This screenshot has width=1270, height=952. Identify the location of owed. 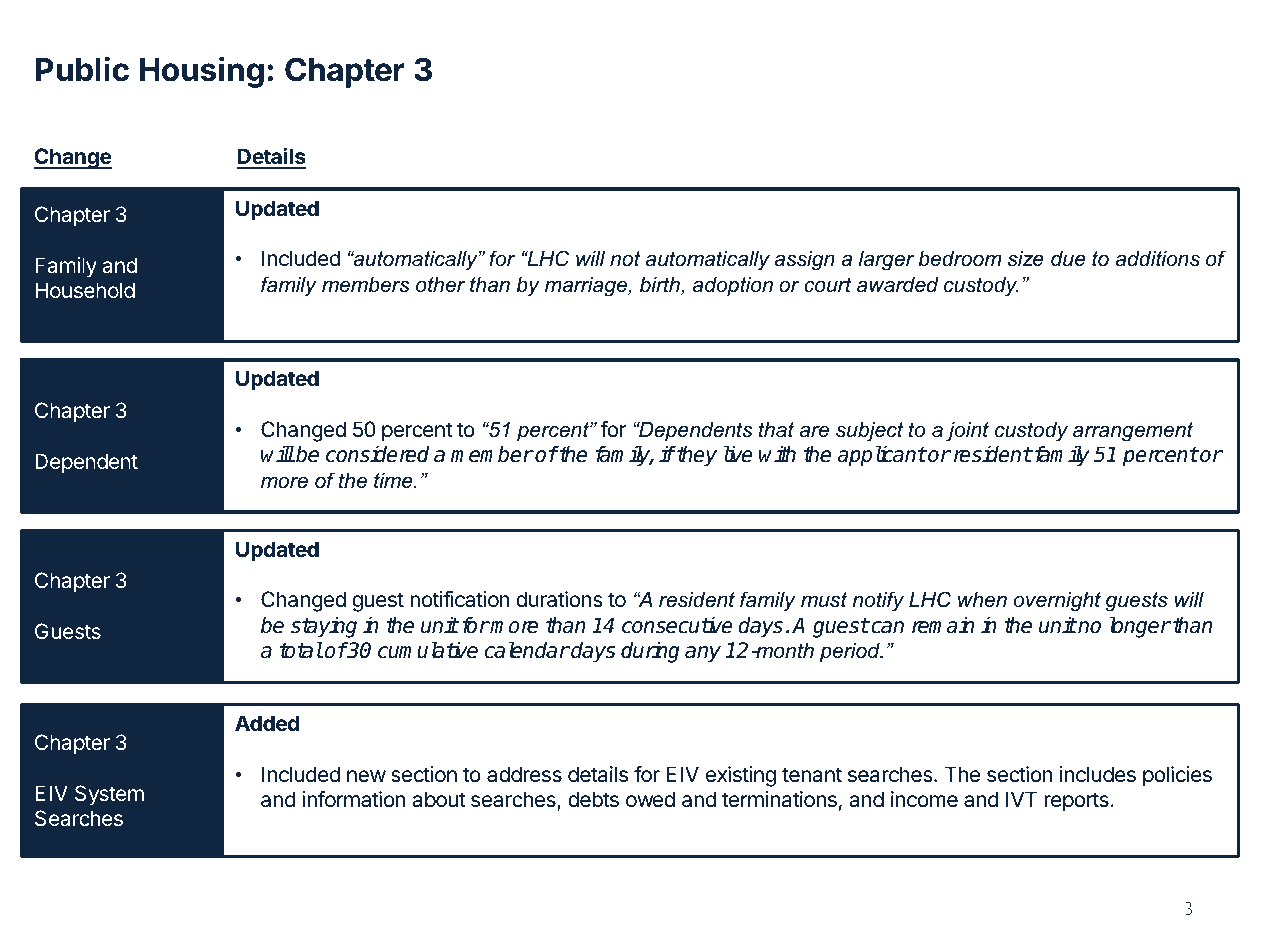
(650, 799).
